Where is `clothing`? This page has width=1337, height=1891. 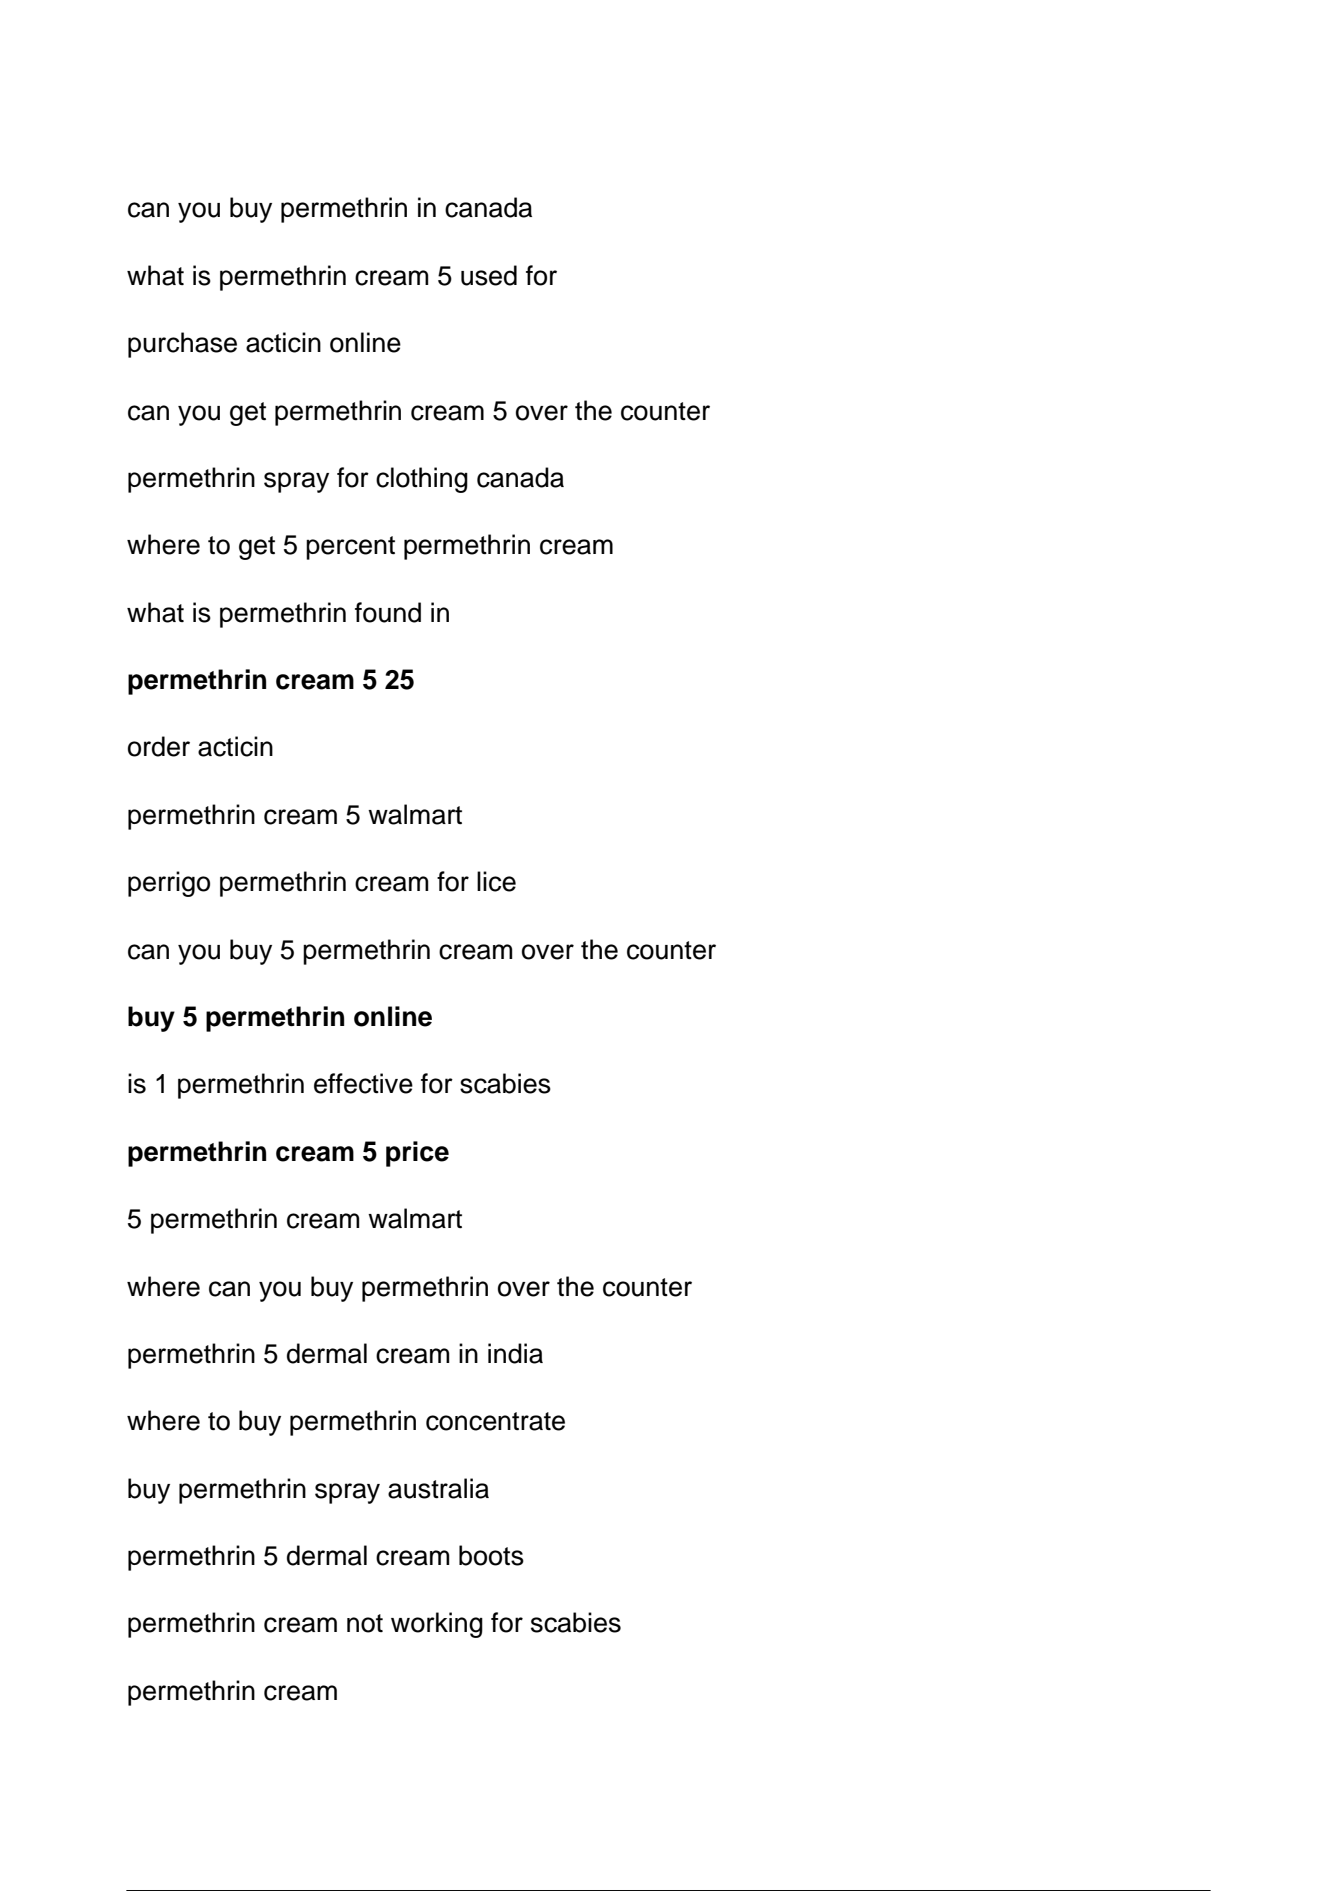
clothing is located at coordinates (422, 480).
